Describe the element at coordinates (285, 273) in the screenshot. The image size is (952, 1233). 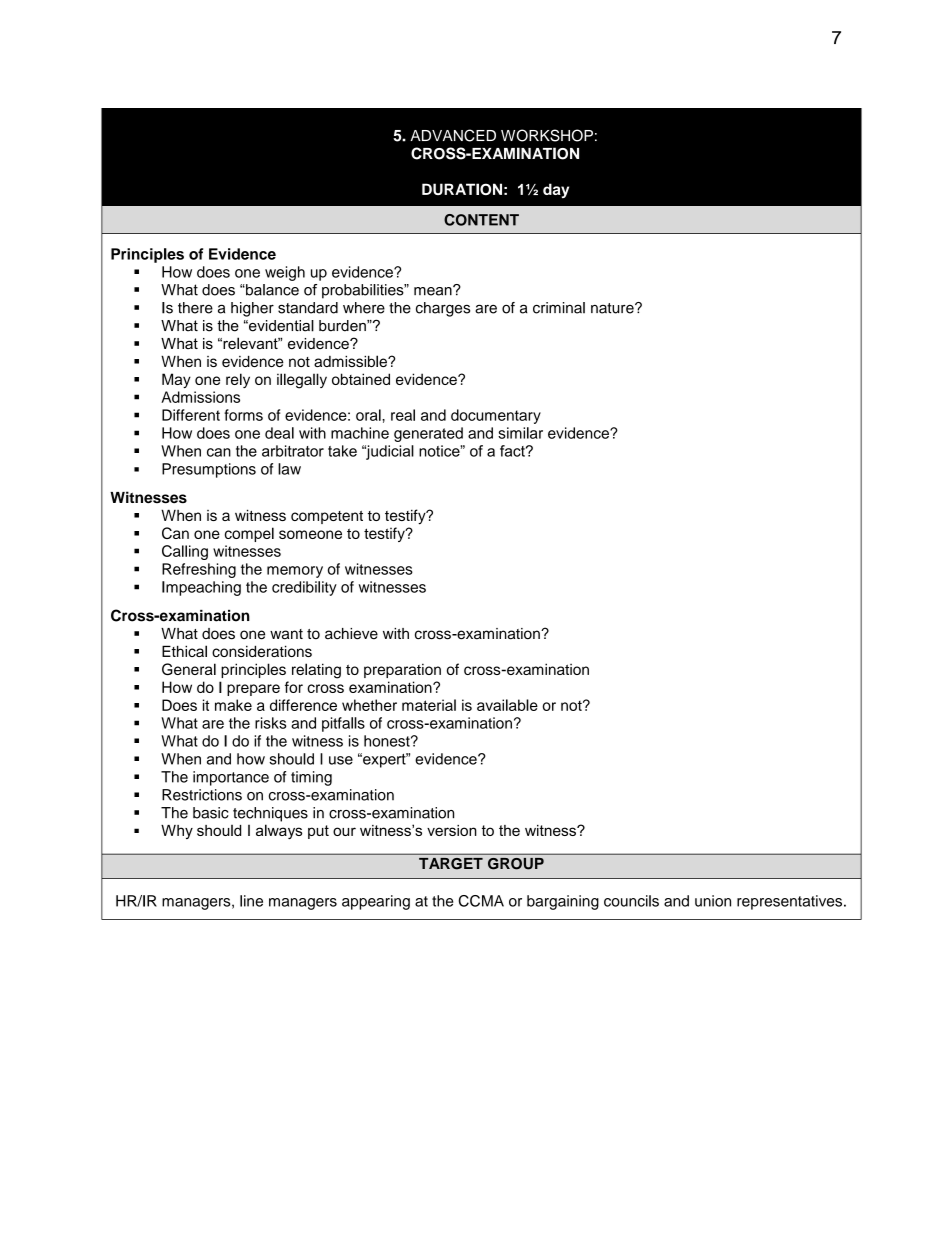
I see `weigh` at that location.
